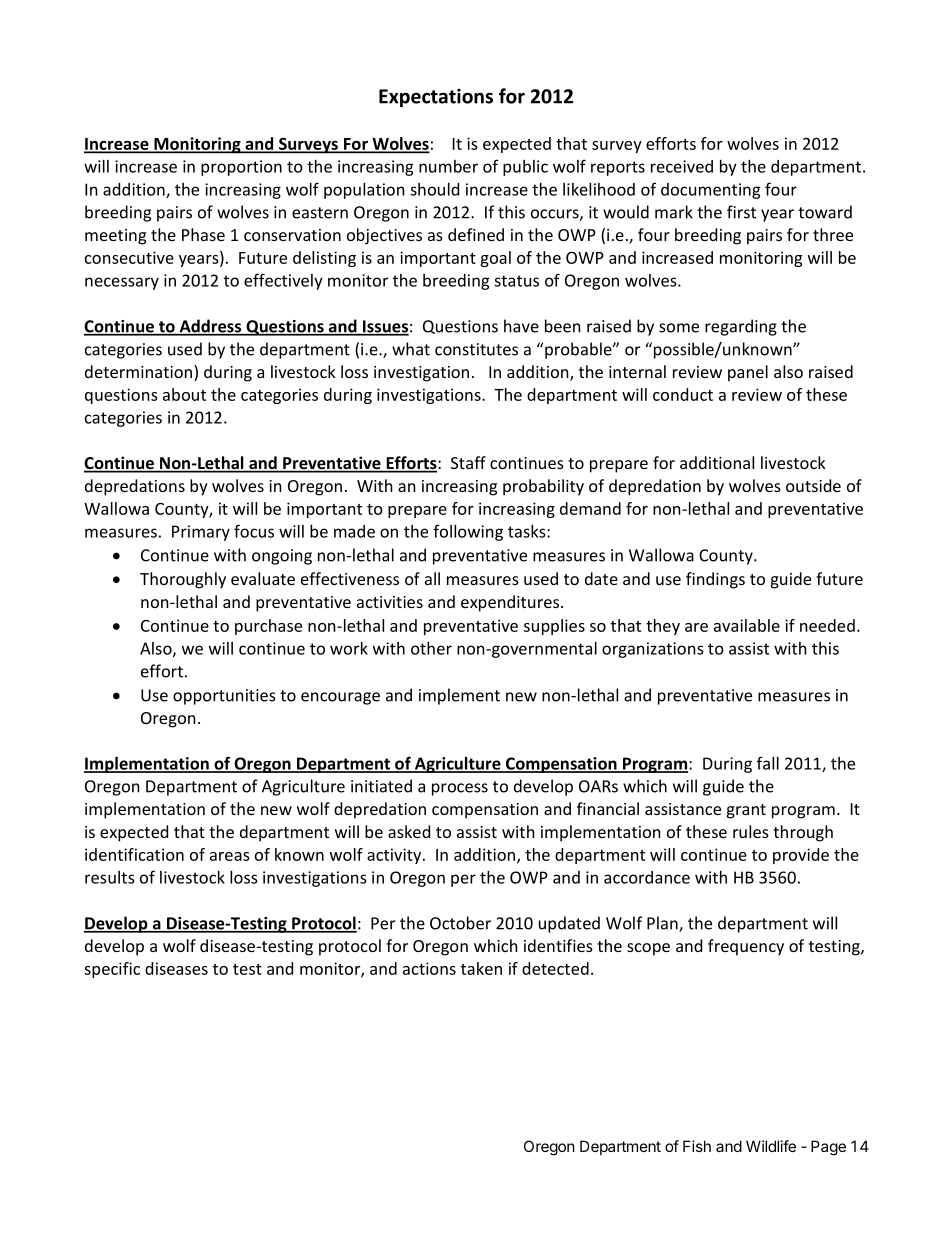  What do you see at coordinates (201, 533) in the page?
I see `Primary` at bounding box center [201, 533].
